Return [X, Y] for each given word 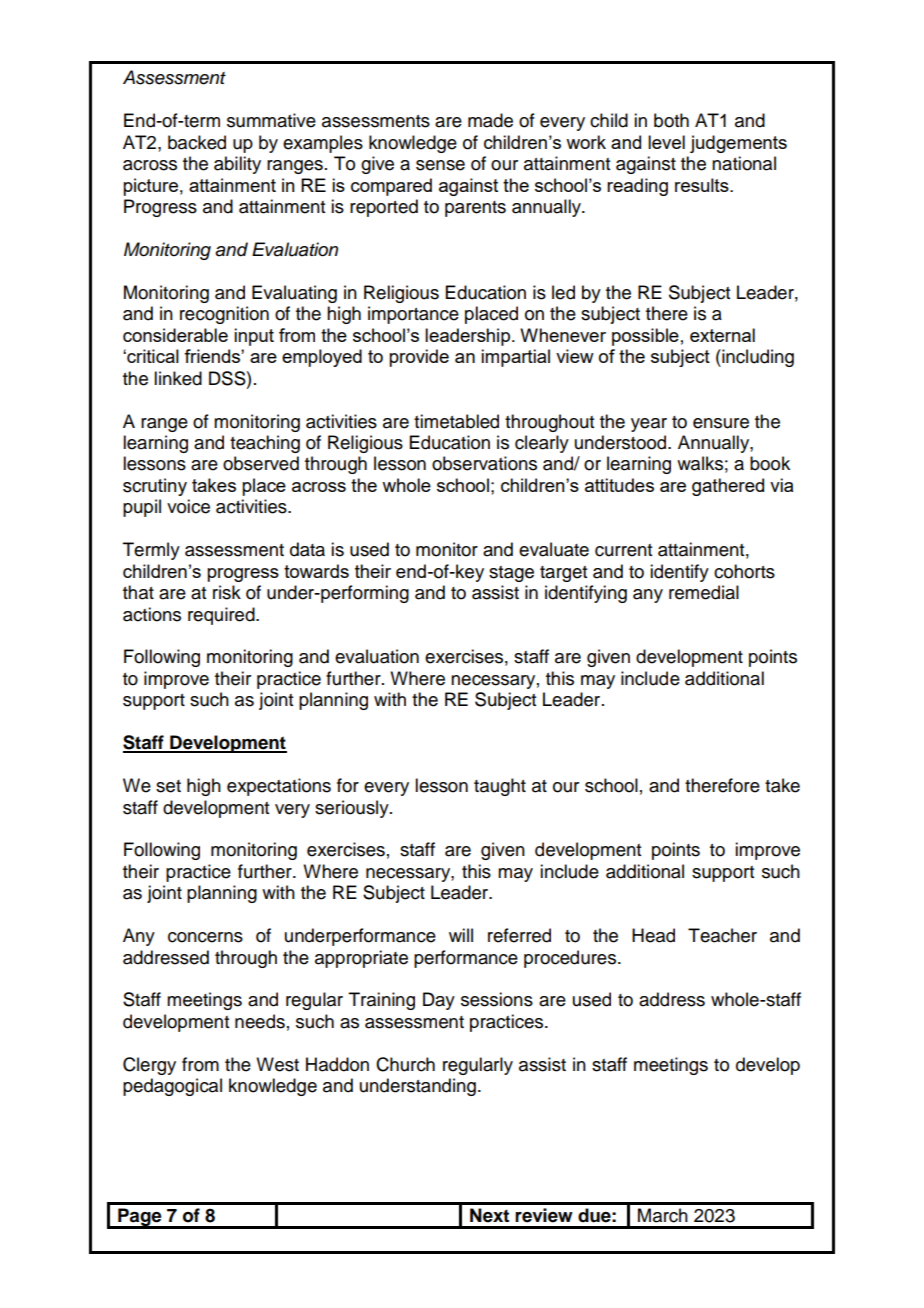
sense [440, 165]
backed [197, 142]
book [770, 463]
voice [188, 506]
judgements [738, 144]
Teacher [722, 935]
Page [140, 1218]
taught [500, 787]
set [168, 786]
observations [484, 463]
